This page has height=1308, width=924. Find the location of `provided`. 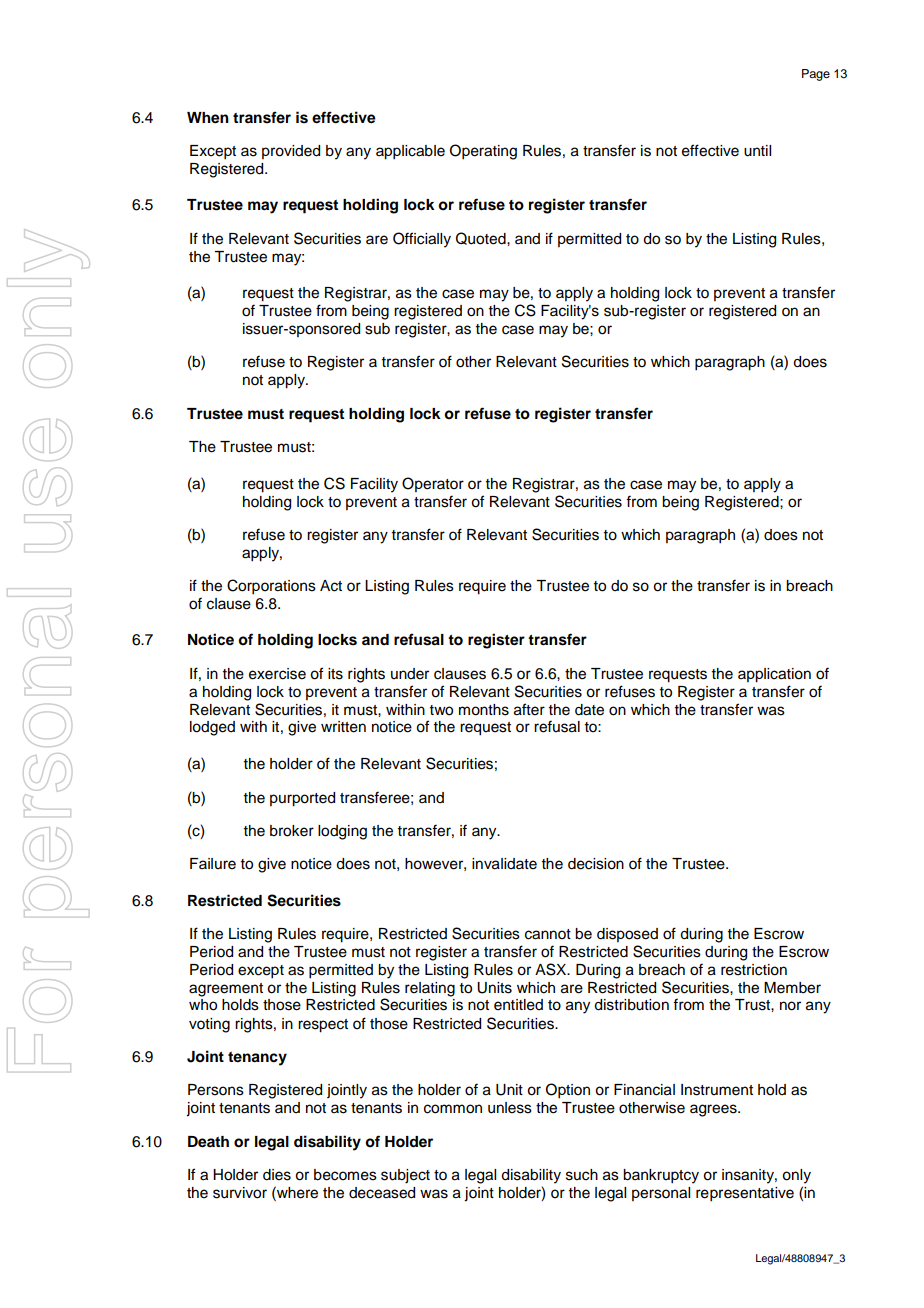

provided is located at coordinates (291, 152).
